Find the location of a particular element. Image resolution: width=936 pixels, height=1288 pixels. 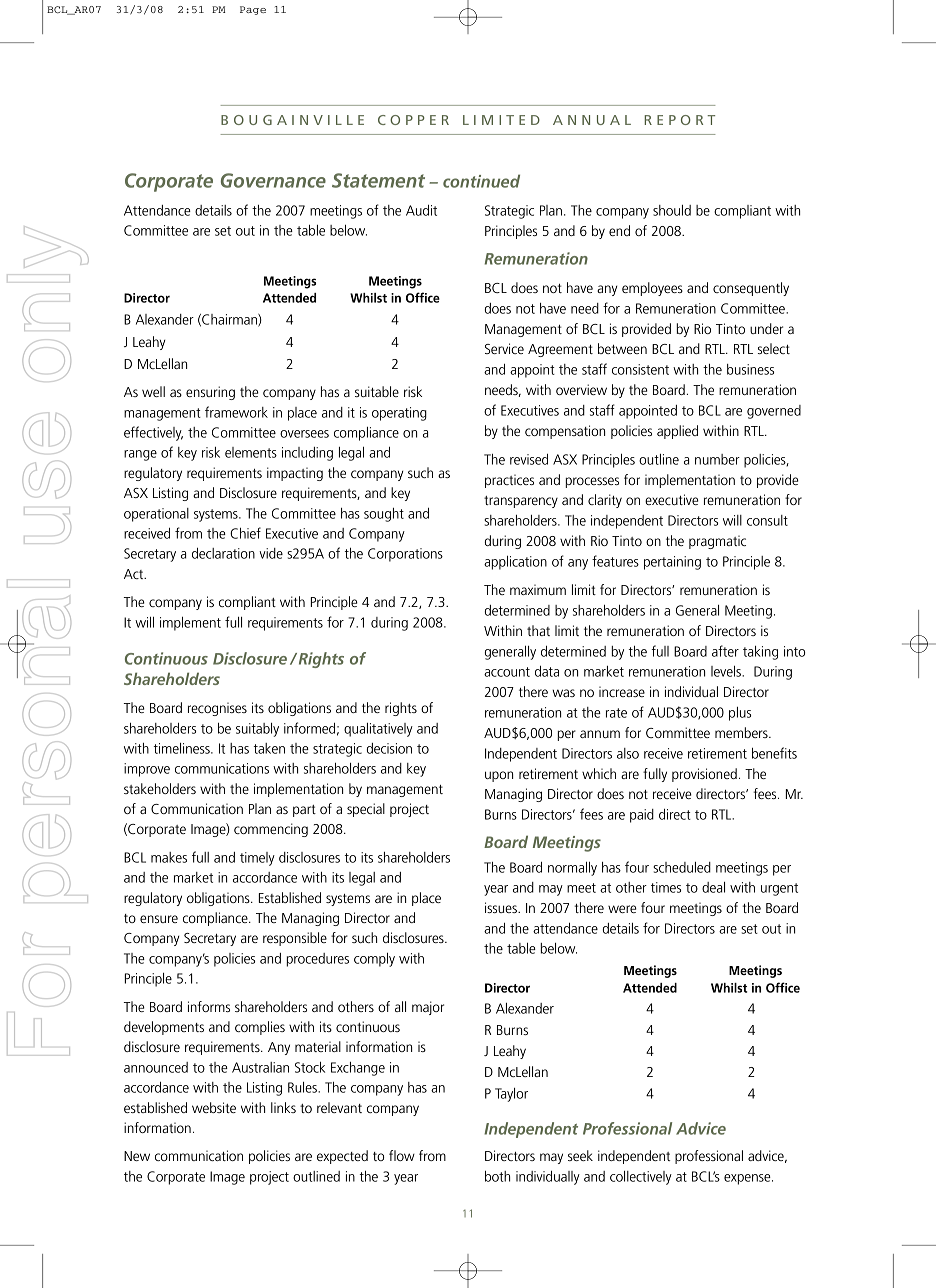

Page is located at coordinates (253, 10).
